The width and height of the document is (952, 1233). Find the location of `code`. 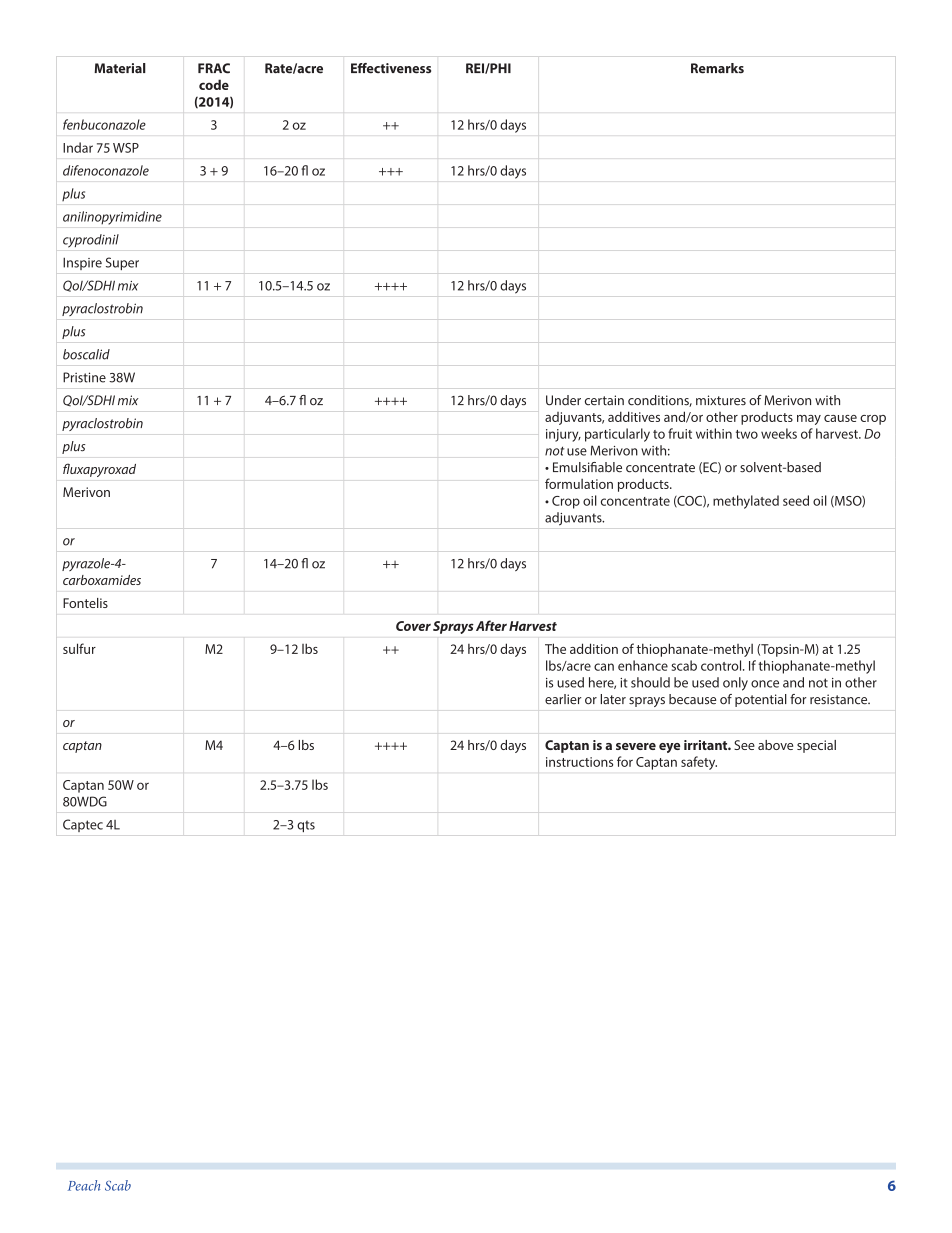

code is located at coordinates (214, 84).
